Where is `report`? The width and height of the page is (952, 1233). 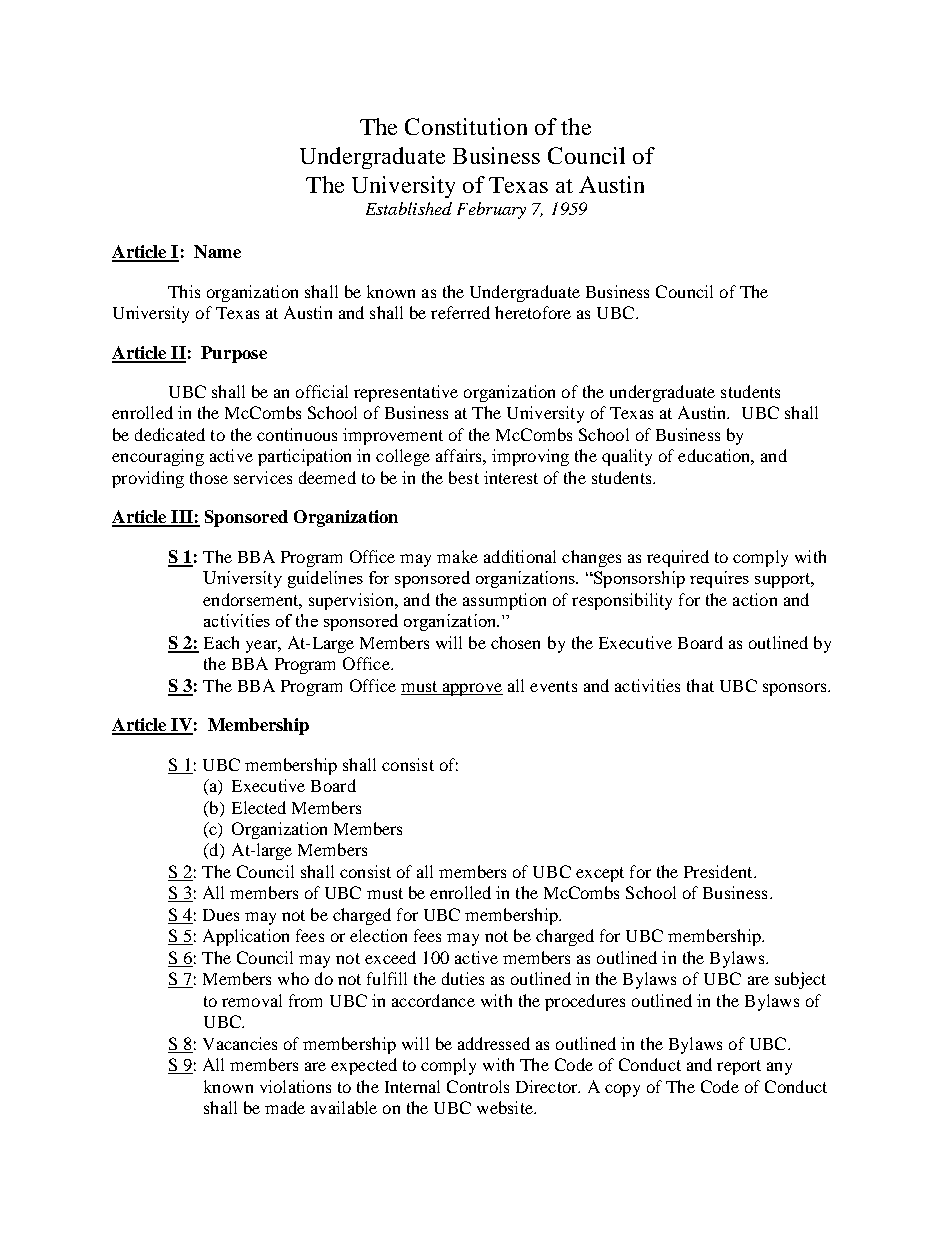
report is located at coordinates (739, 1067).
